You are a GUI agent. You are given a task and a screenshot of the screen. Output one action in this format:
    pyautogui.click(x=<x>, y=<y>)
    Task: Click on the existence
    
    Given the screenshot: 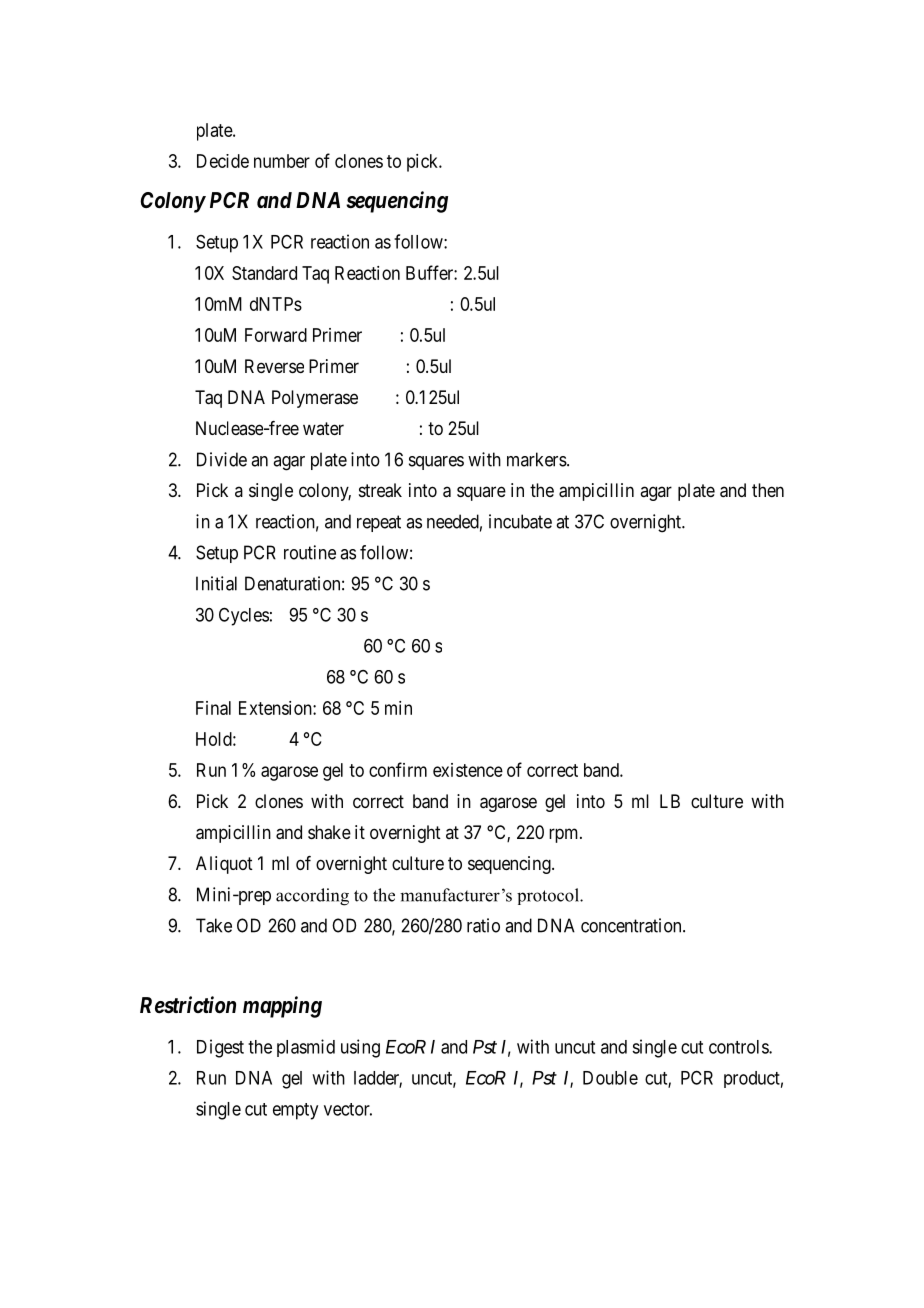 What is the action you would take?
    pyautogui.click(x=468, y=770)
